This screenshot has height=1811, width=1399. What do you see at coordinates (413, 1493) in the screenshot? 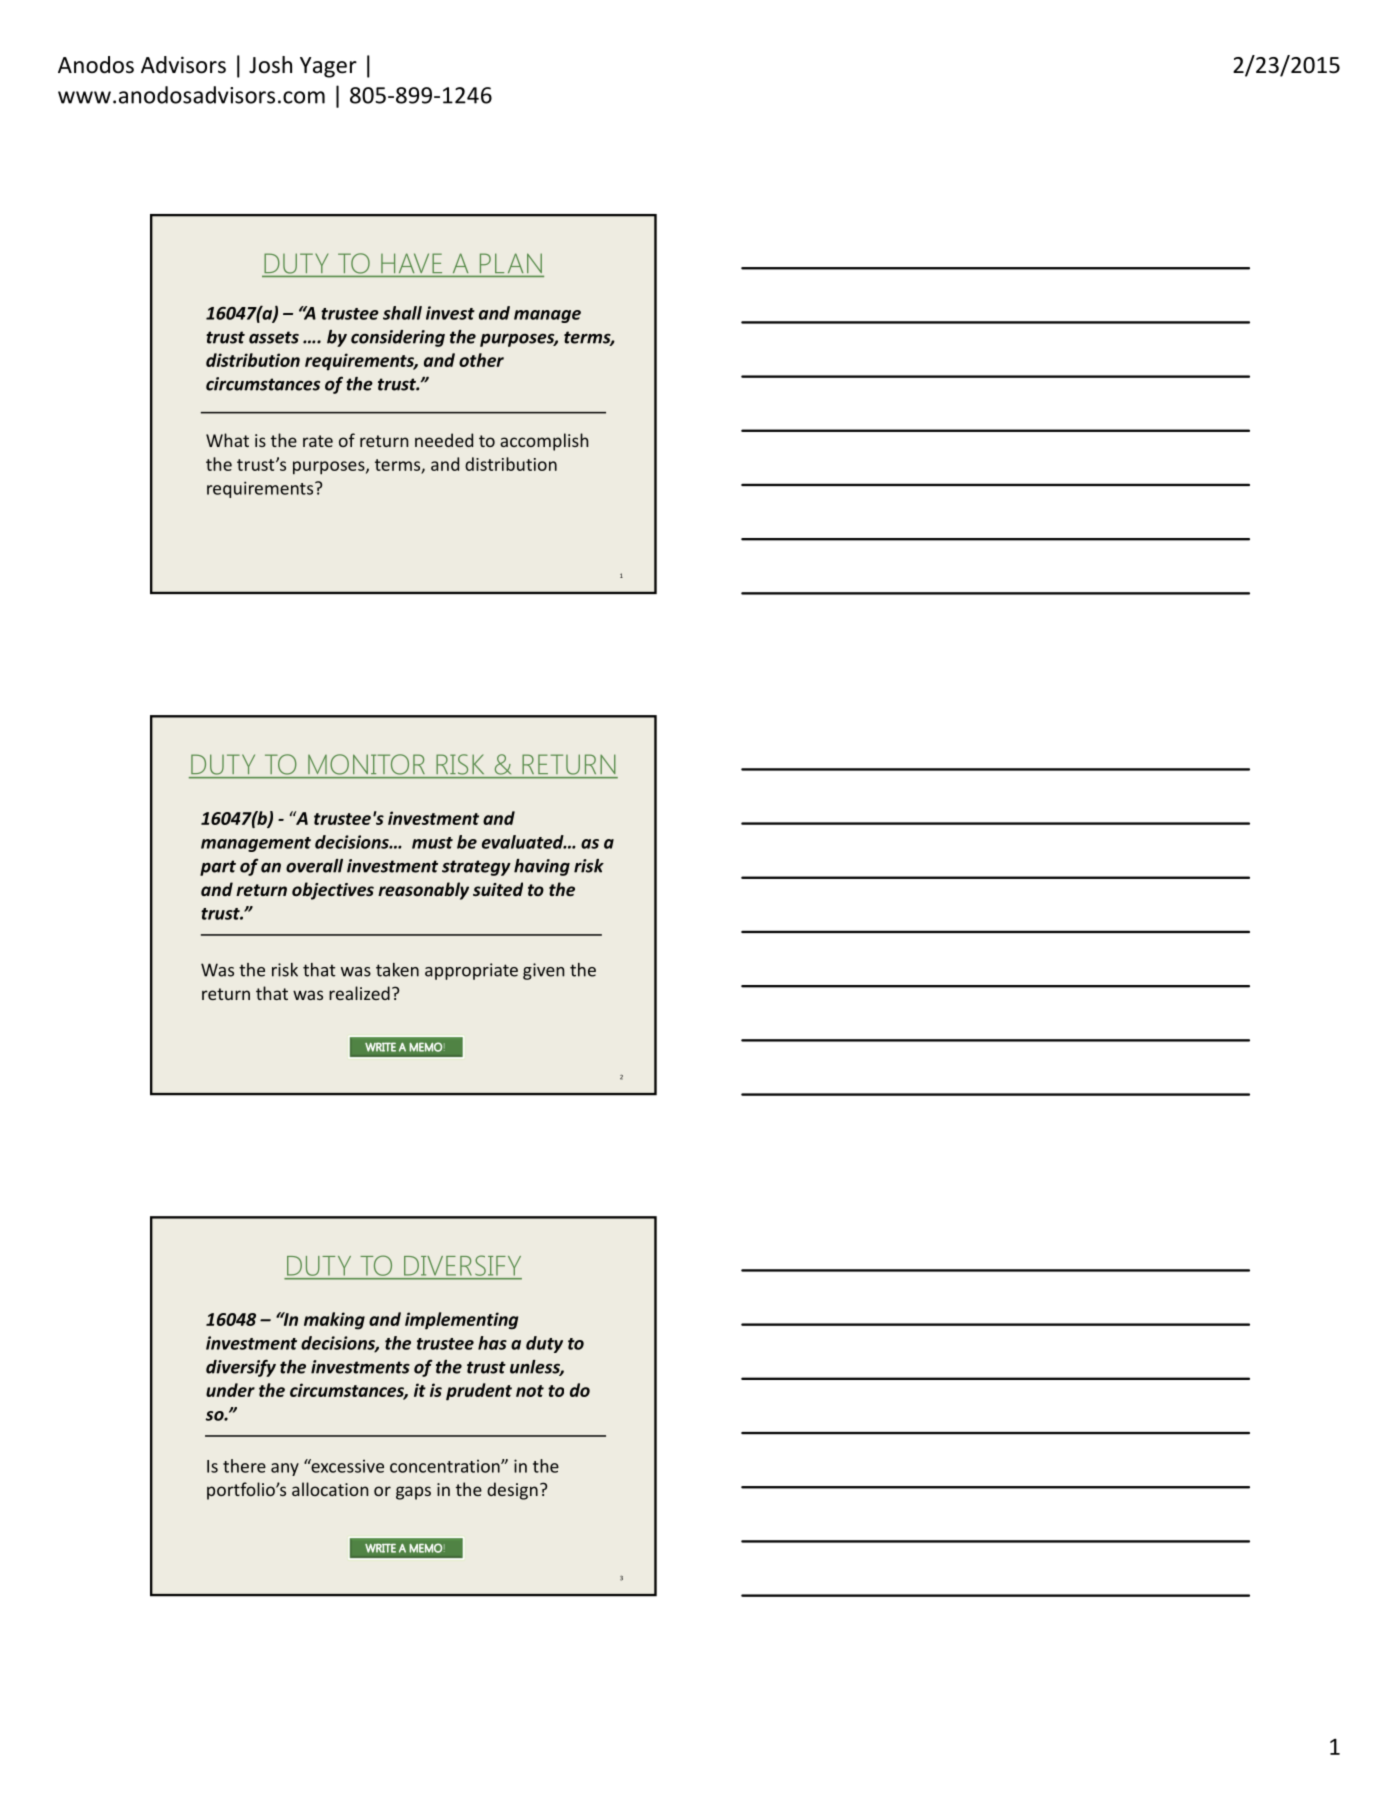
I see `gaps` at bounding box center [413, 1493].
